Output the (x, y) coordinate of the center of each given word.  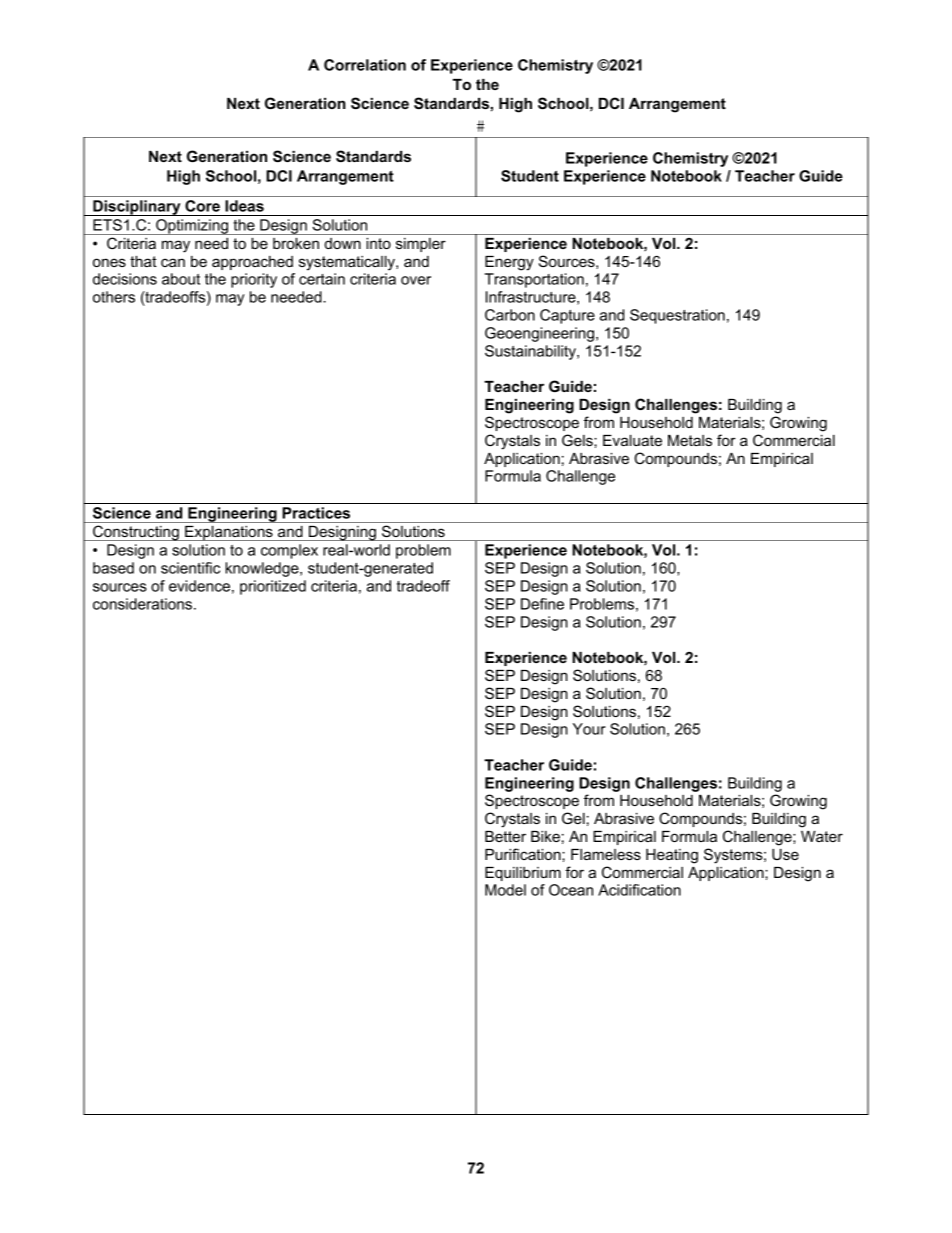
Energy (509, 263)
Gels (578, 440)
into (378, 243)
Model (505, 890)
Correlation (365, 65)
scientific (190, 568)
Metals (690, 440)
